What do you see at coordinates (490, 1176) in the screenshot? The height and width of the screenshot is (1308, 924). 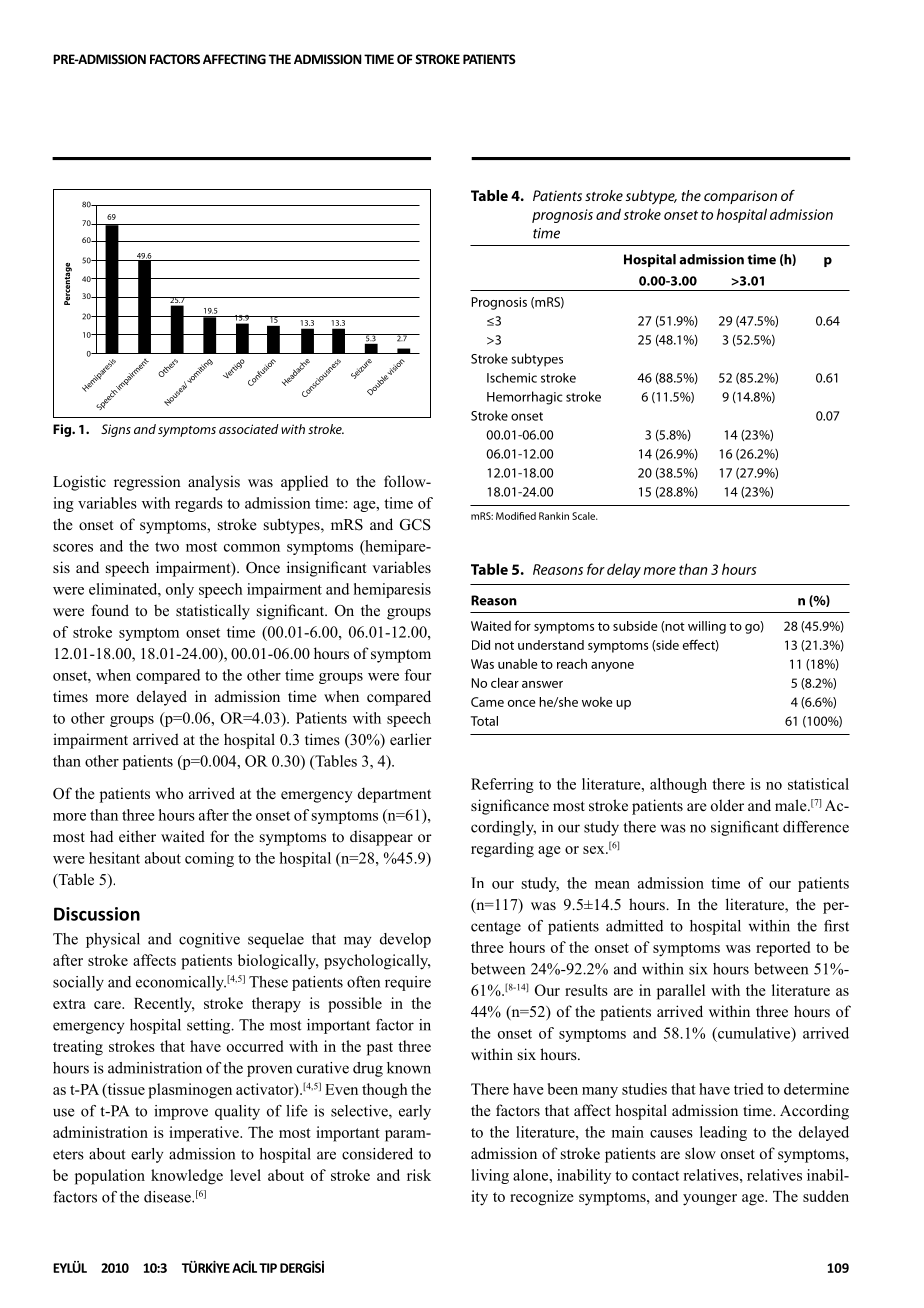 I see `living` at bounding box center [490, 1176].
